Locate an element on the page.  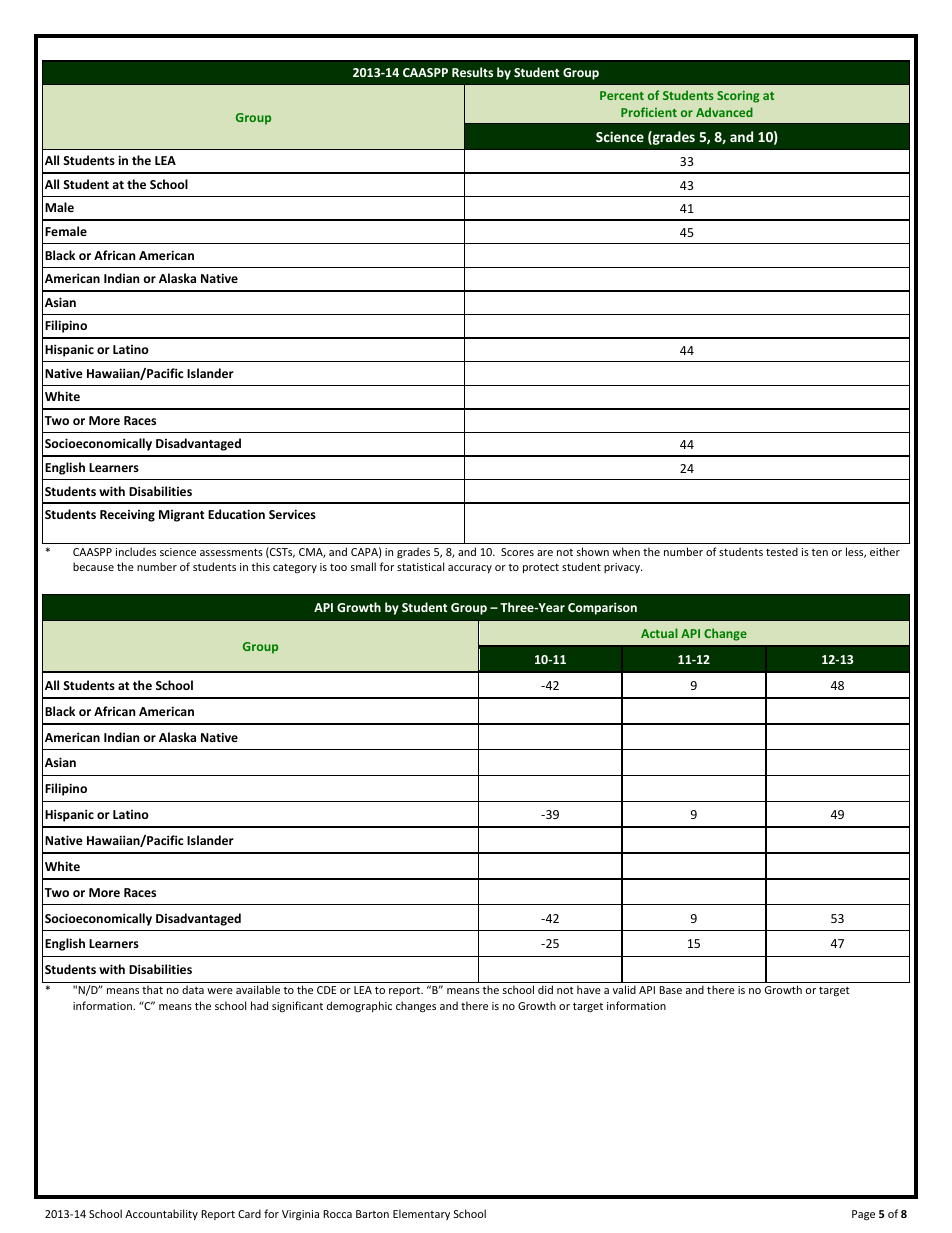
Page is located at coordinates (863, 1215).
